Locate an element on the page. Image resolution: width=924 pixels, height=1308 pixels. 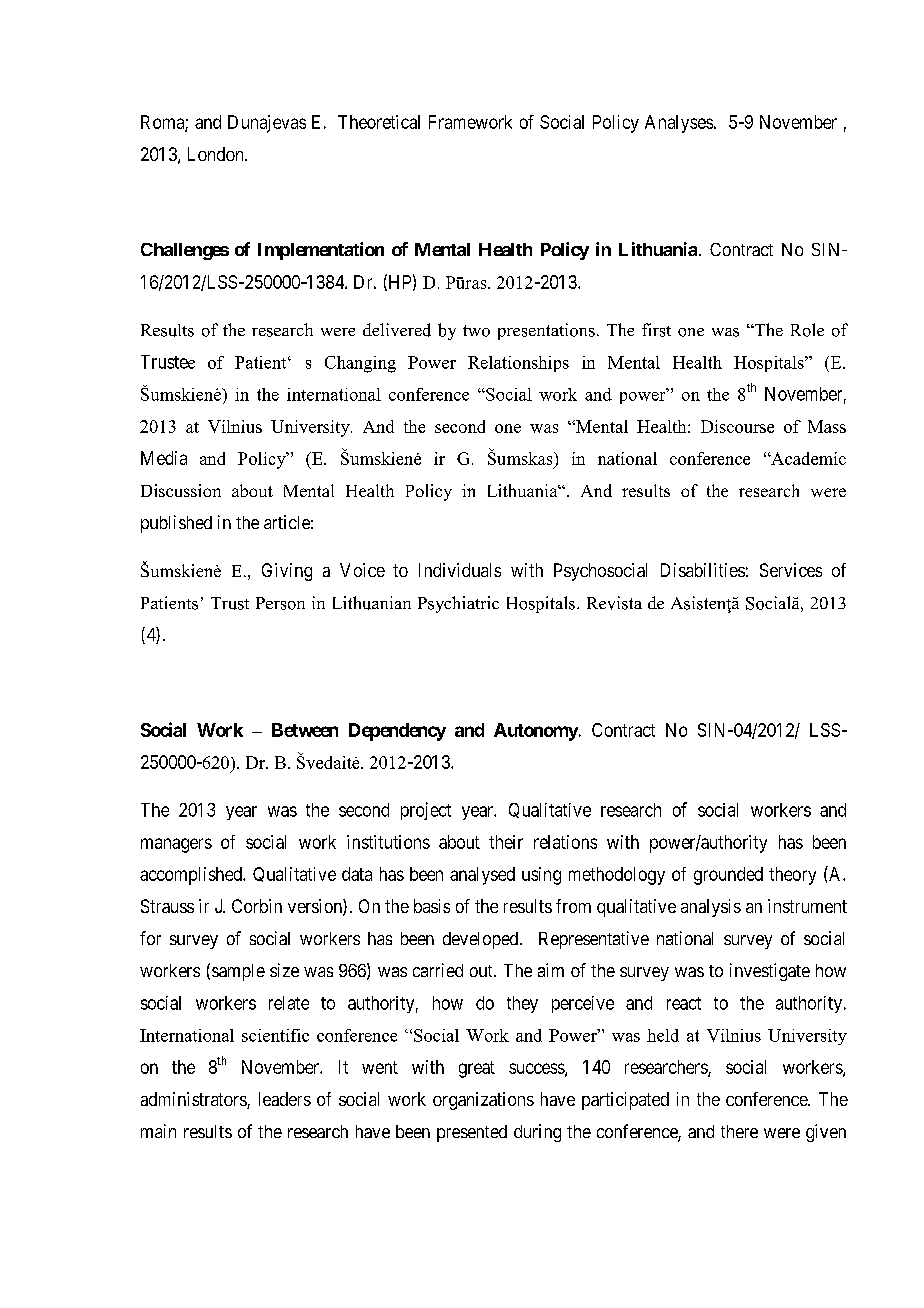
organizations is located at coordinates (483, 1101).
